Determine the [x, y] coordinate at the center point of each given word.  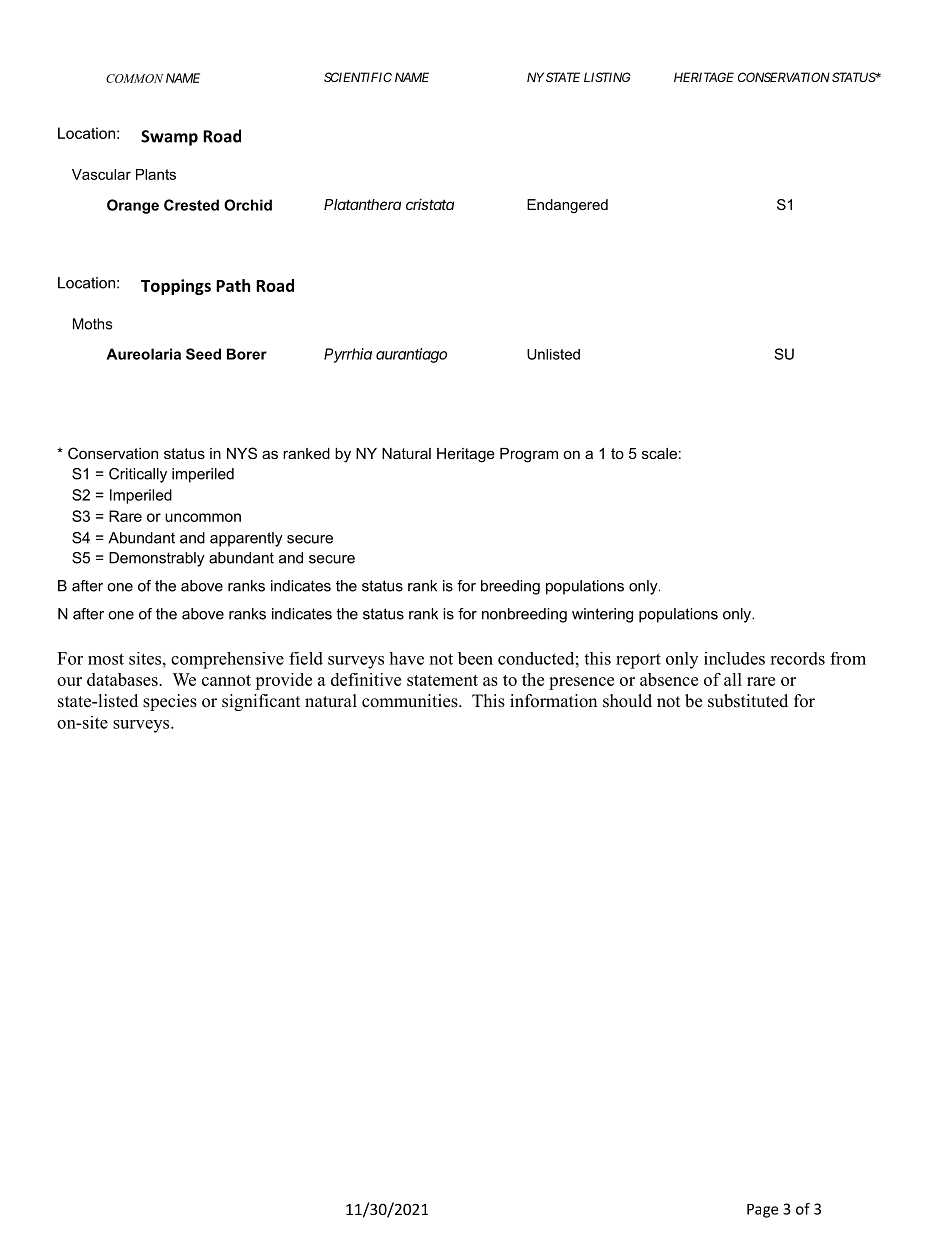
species [170, 702]
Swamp [169, 138]
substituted [748, 701]
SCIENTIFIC [358, 77]
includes [734, 658]
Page [762, 1211]
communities [411, 701]
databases [123, 679]
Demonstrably [157, 559]
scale [659, 453]
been [475, 658]
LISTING [607, 77]
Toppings [176, 287]
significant [261, 702]
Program [529, 455]
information [553, 701]
